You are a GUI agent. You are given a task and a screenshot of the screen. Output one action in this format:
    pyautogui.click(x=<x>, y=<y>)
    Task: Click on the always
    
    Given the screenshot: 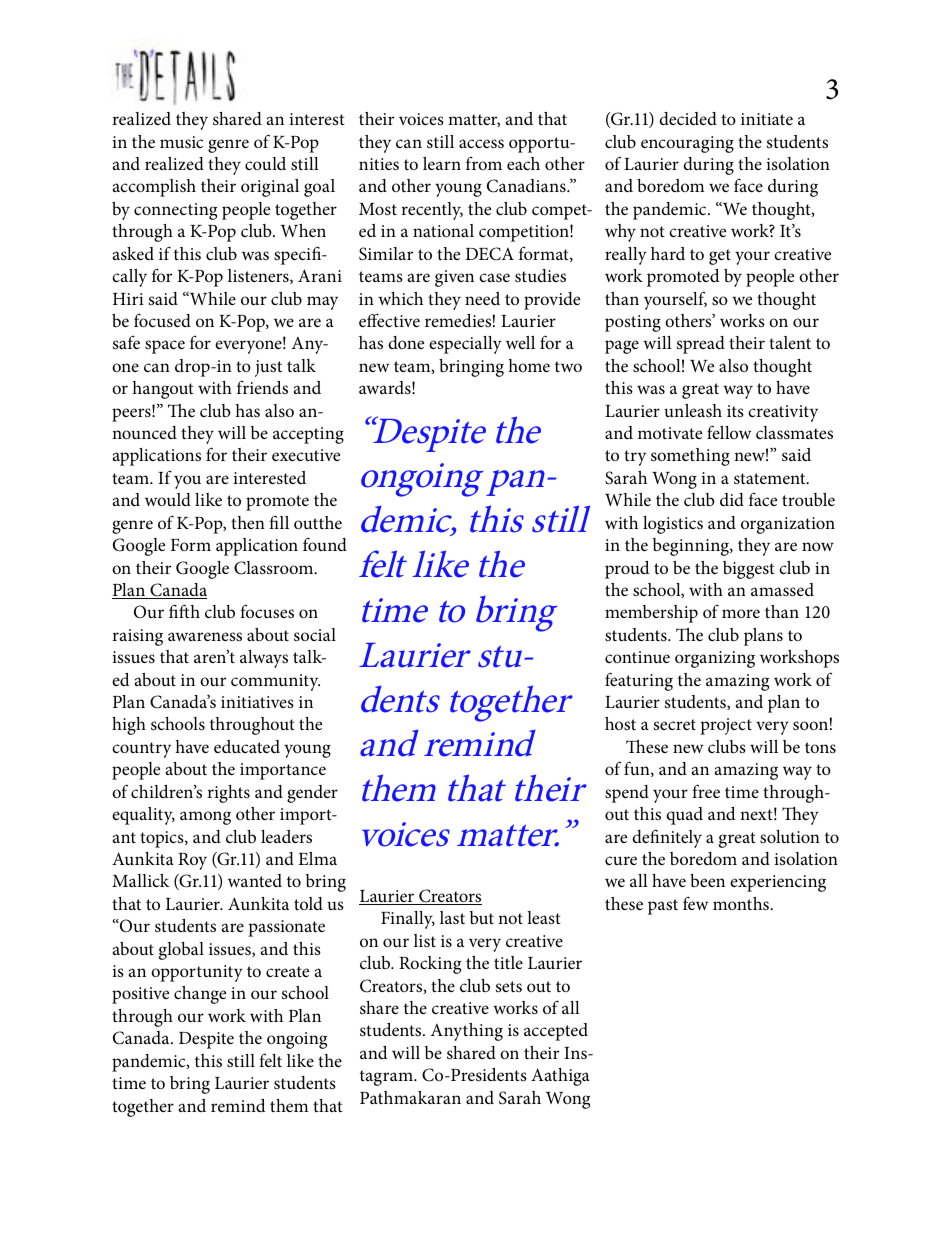 What is the action you would take?
    pyautogui.click(x=264, y=659)
